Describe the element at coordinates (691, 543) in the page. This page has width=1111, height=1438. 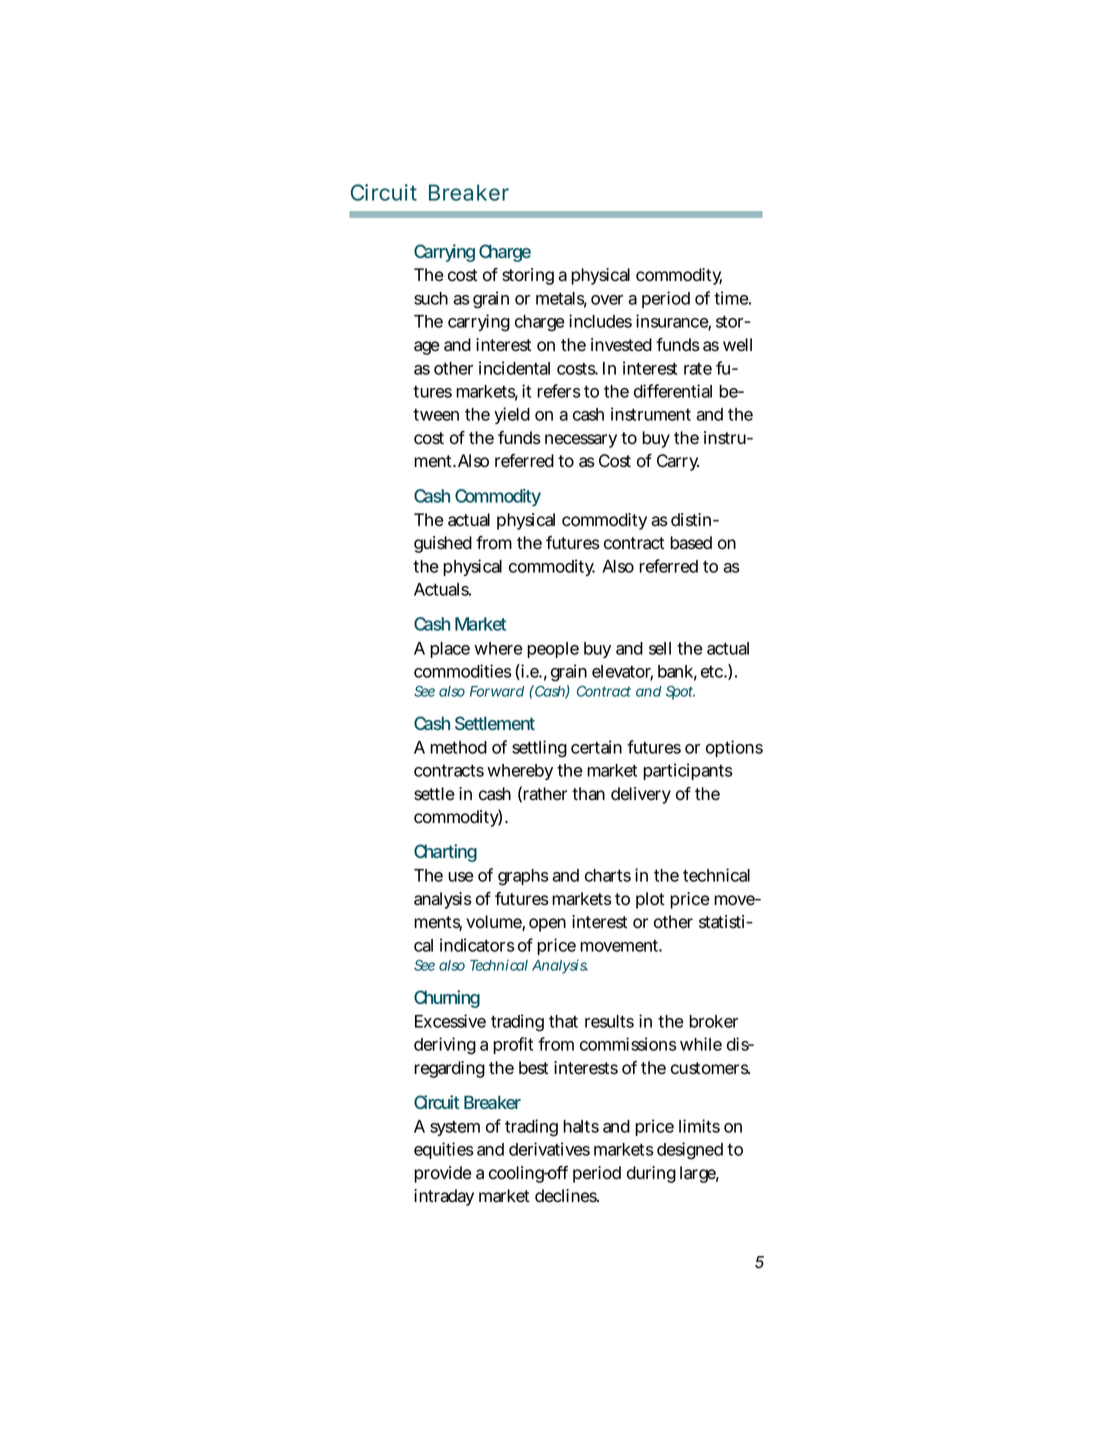
I see `based` at that location.
